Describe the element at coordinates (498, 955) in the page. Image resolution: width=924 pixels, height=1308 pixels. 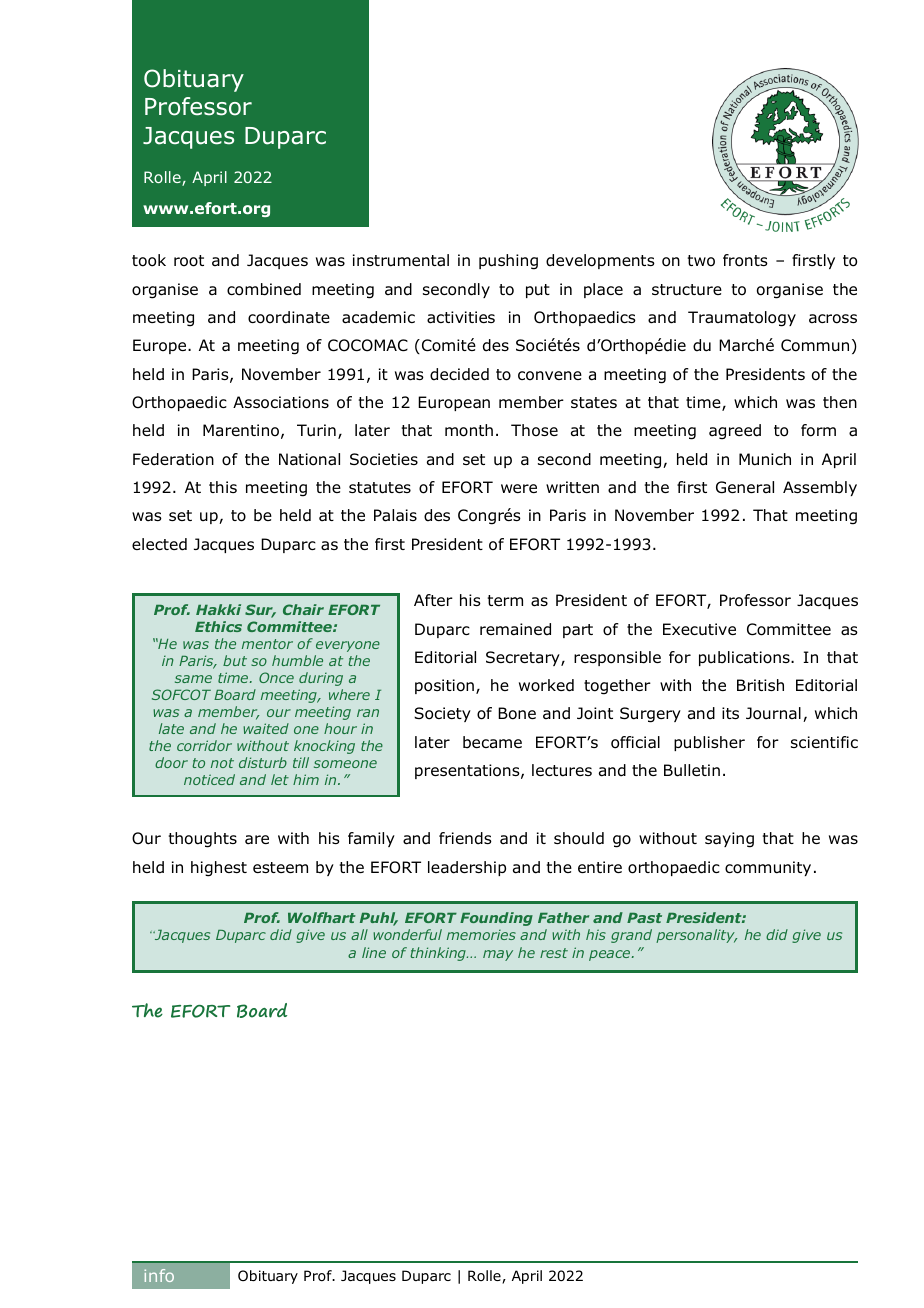
I see `may` at that location.
